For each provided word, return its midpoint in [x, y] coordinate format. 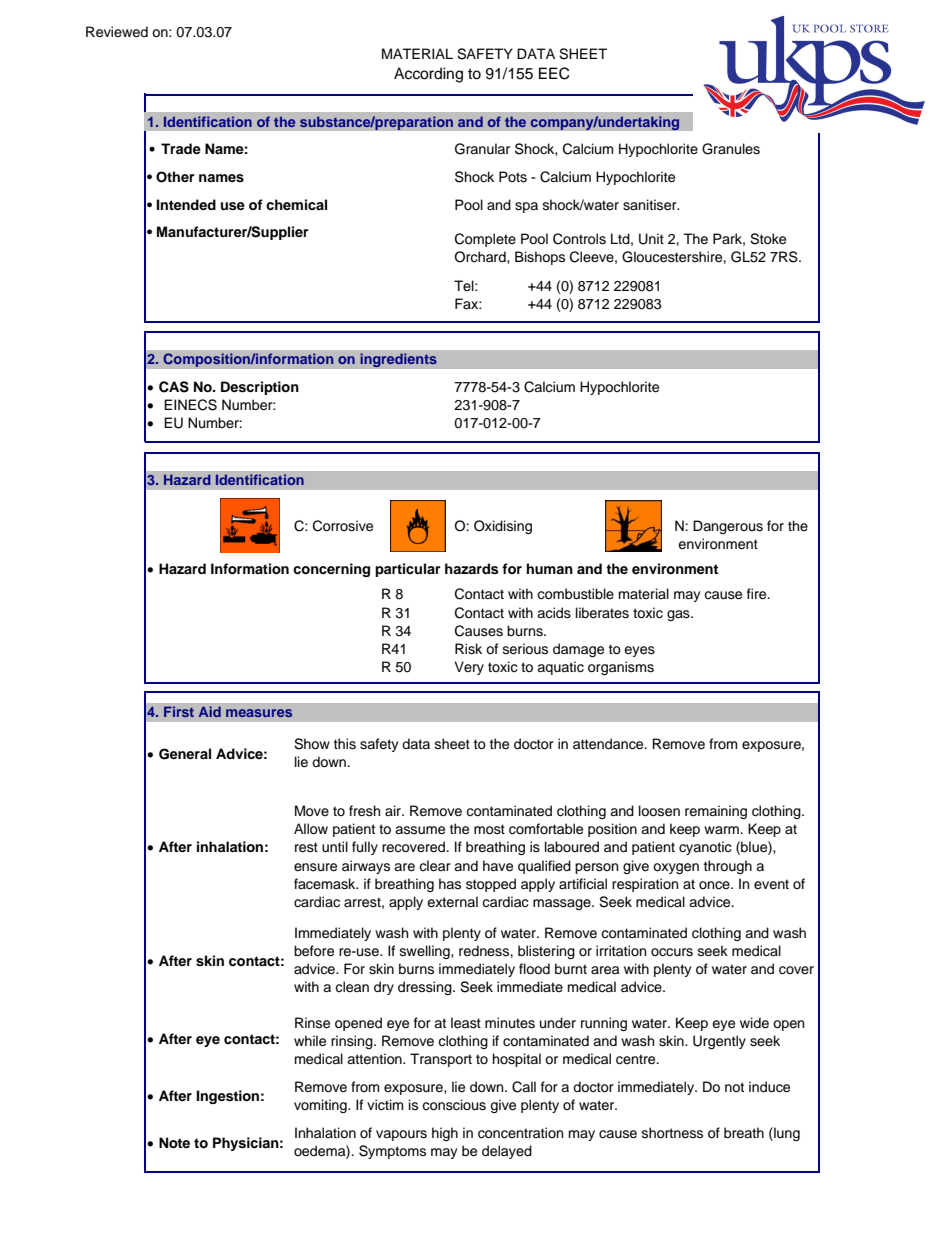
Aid [210, 711]
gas [679, 615]
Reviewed [117, 32]
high [445, 1134]
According [428, 75]
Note [174, 1143]
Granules [731, 149]
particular [408, 570]
